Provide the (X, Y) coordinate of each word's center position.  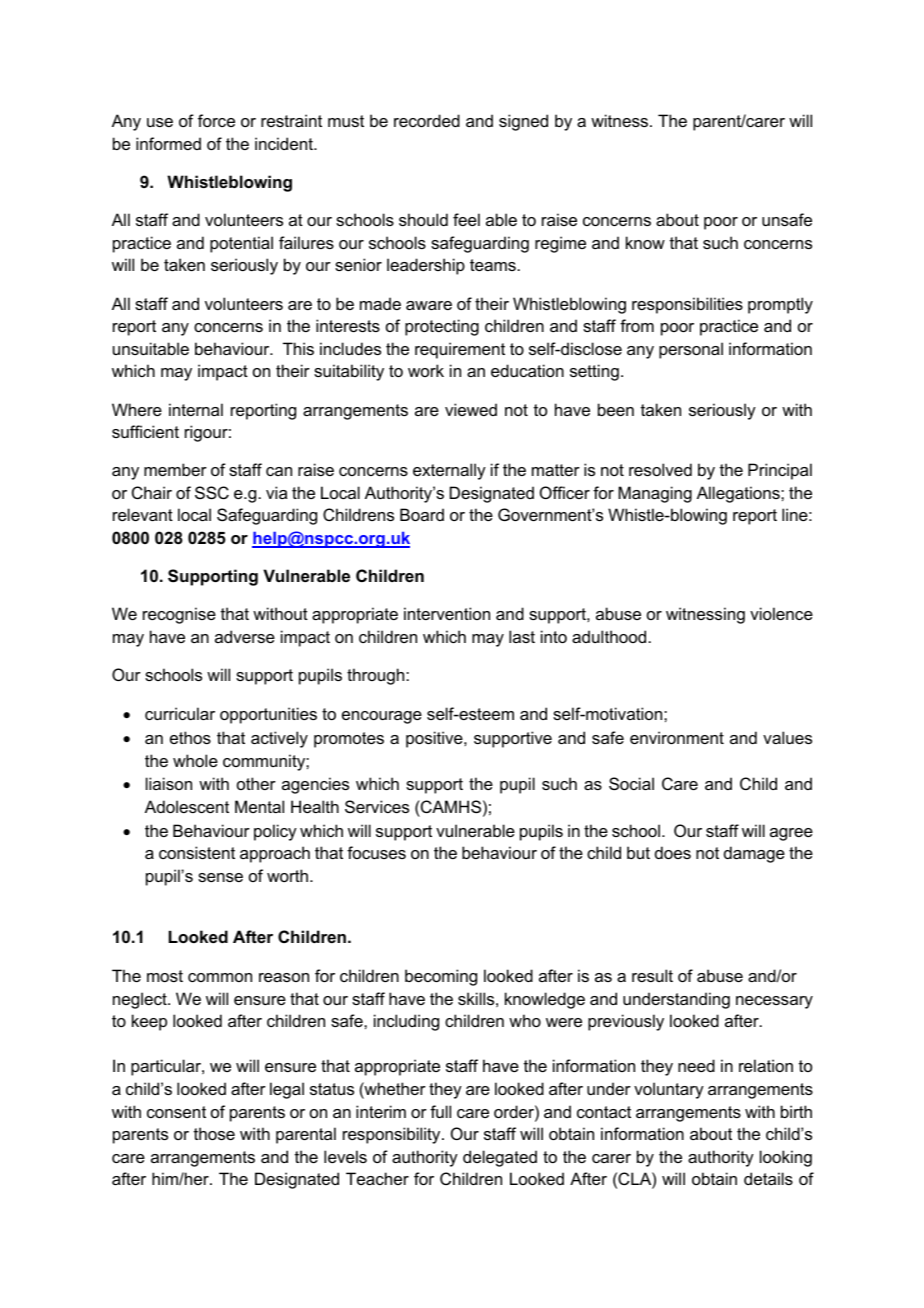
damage (754, 854)
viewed (471, 409)
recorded (427, 120)
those (214, 1133)
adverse (245, 636)
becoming (441, 977)
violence (781, 613)
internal (196, 409)
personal (691, 350)
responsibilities (687, 305)
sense (220, 877)
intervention (447, 613)
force (216, 120)
